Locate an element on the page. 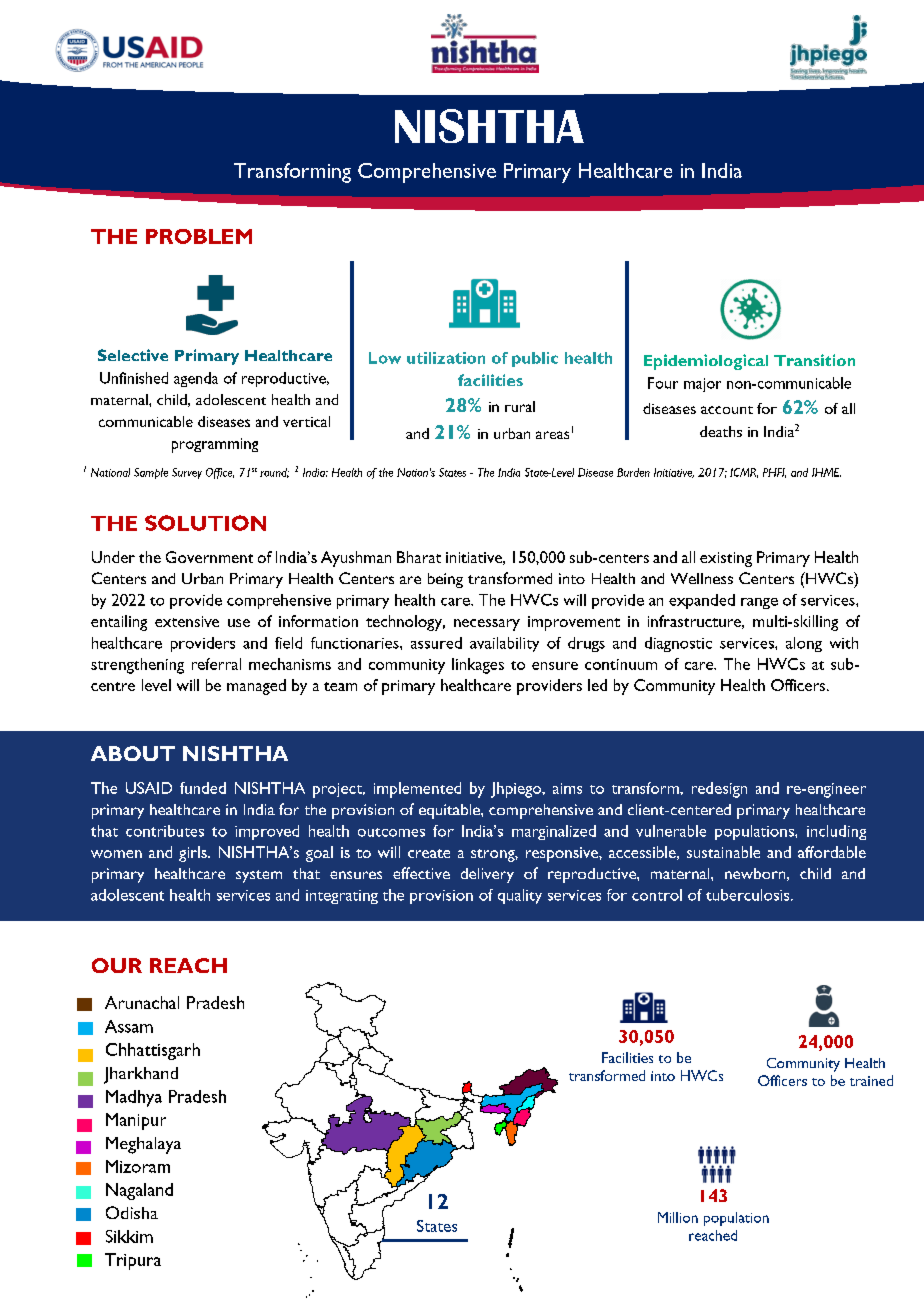 The width and height of the image is (924, 1308). utilization is located at coordinates (446, 358).
